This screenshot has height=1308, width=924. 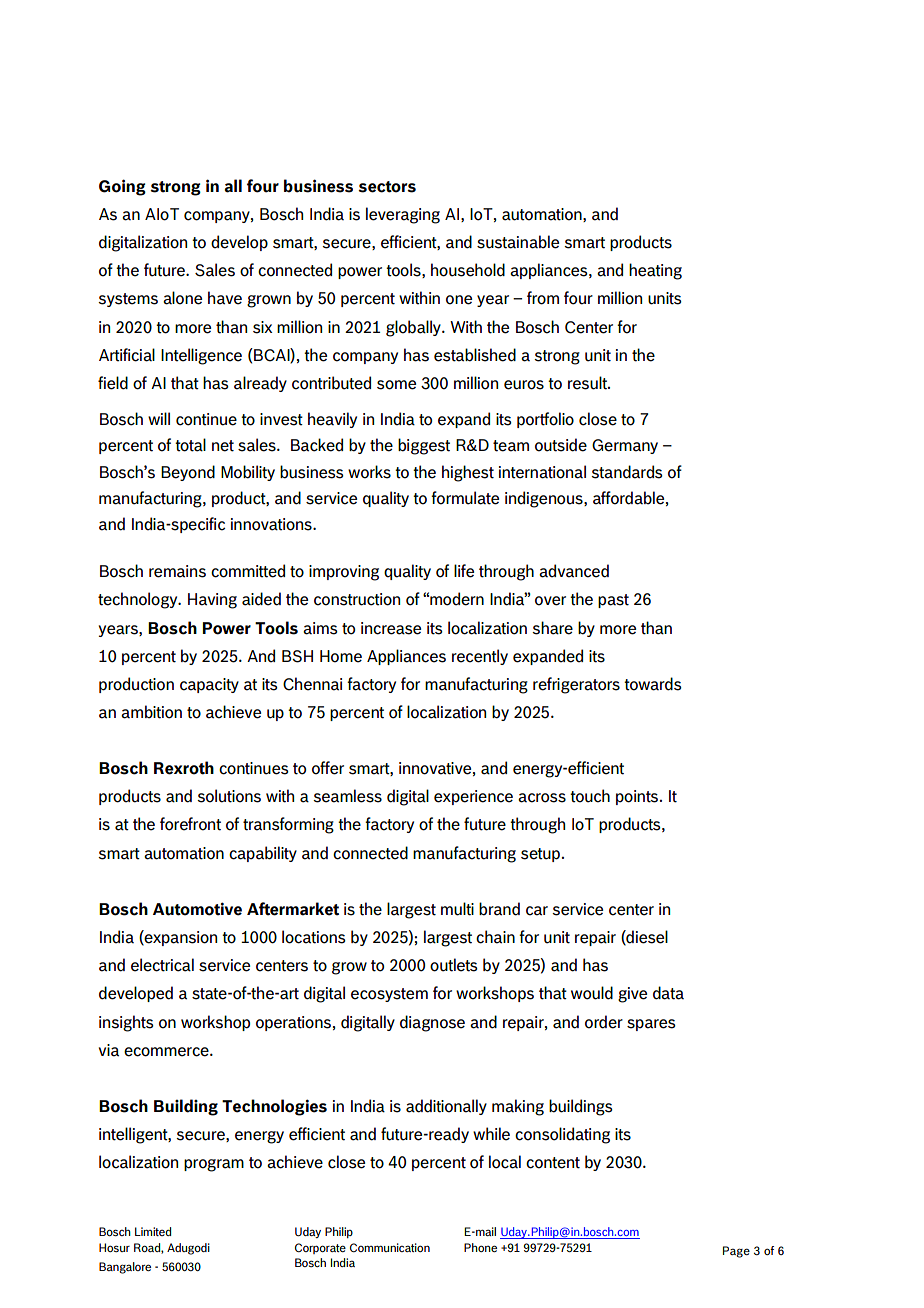 What do you see at coordinates (390, 1247) in the screenshot?
I see `Communication` at bounding box center [390, 1247].
